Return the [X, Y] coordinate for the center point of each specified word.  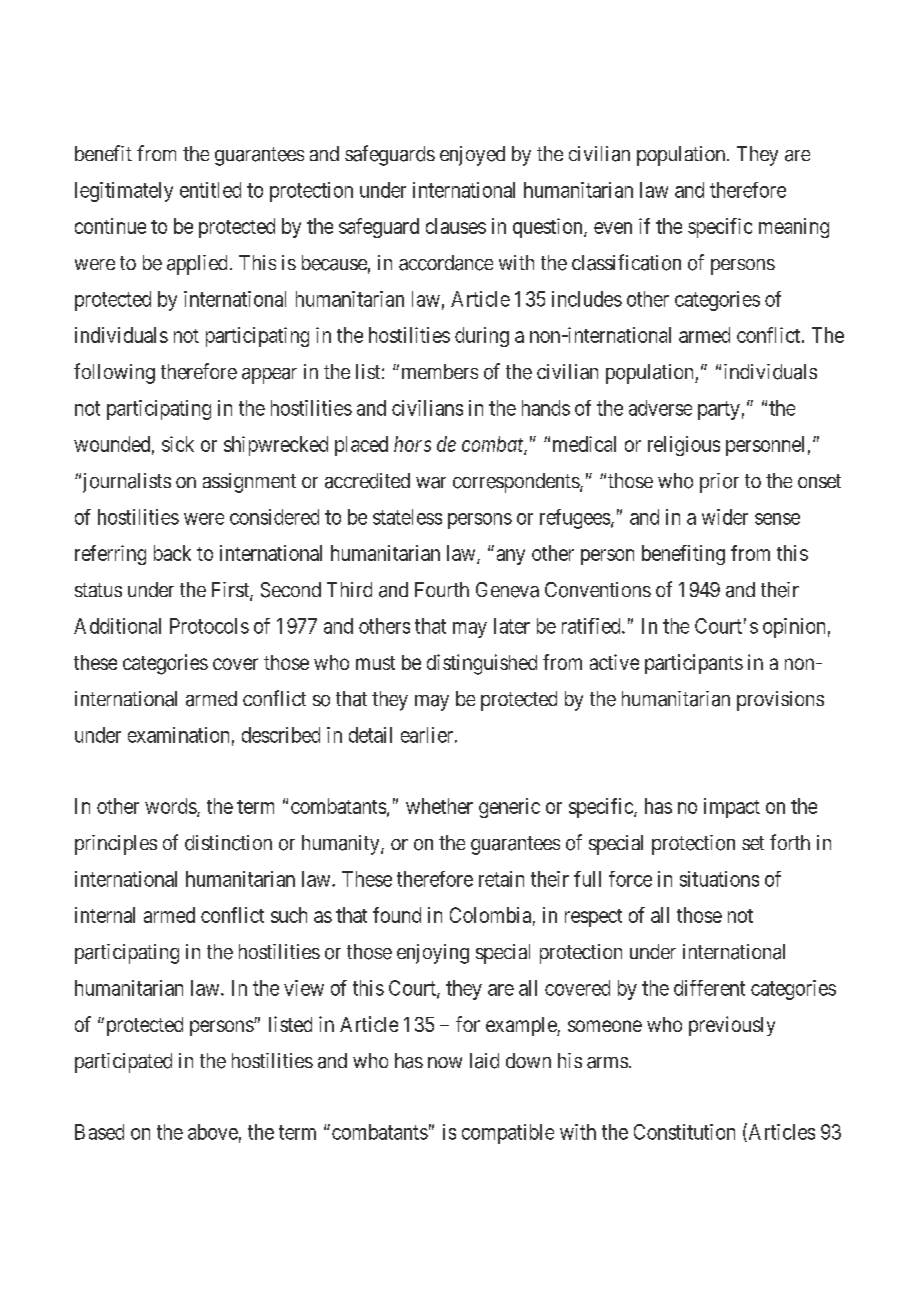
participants [694, 664]
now [445, 1062]
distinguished [482, 664]
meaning [794, 228]
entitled [210, 190]
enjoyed [472, 156]
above [213, 1132]
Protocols [209, 626]
